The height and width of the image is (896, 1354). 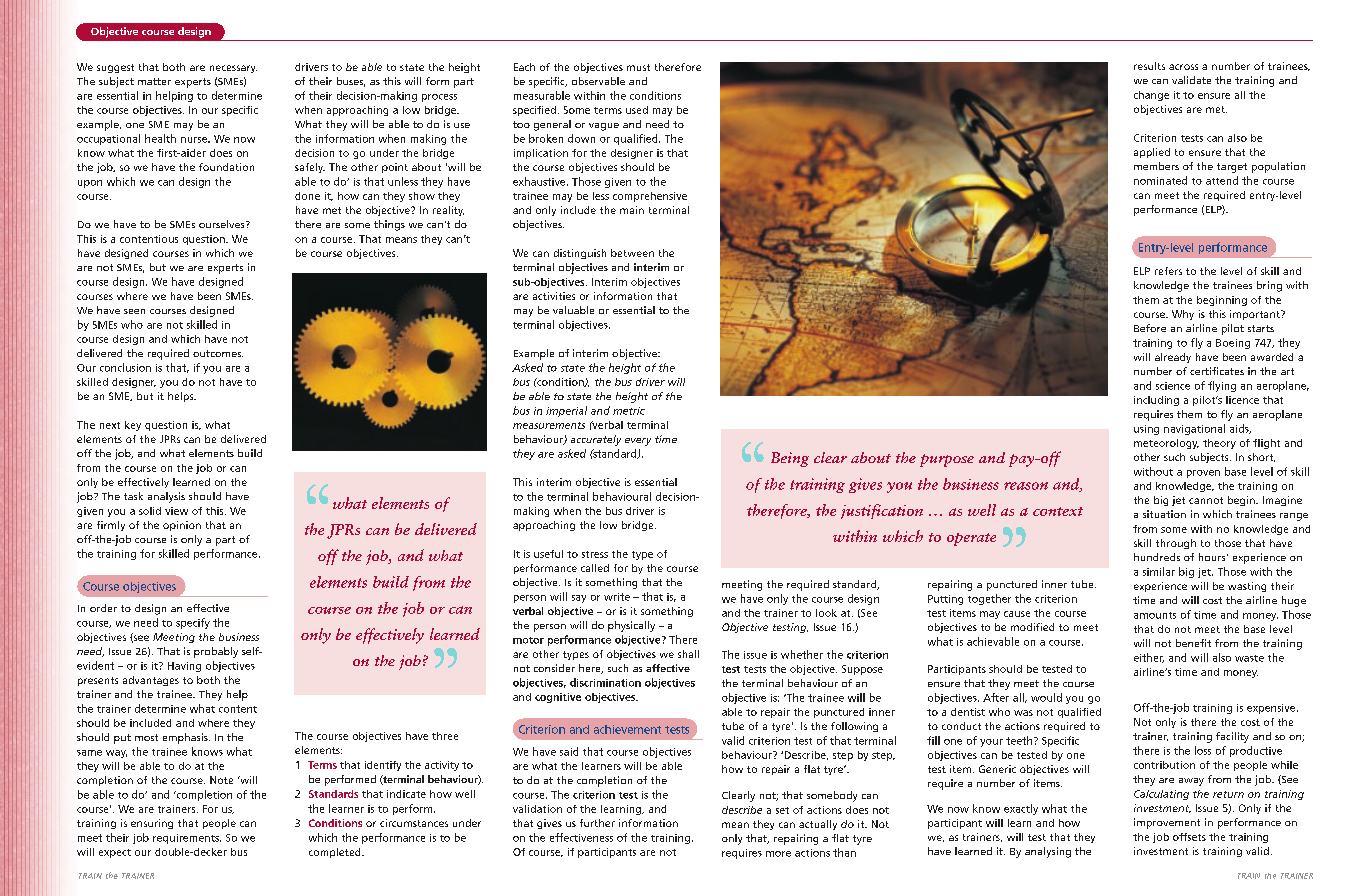 I want to click on change, so click(x=1151, y=96).
